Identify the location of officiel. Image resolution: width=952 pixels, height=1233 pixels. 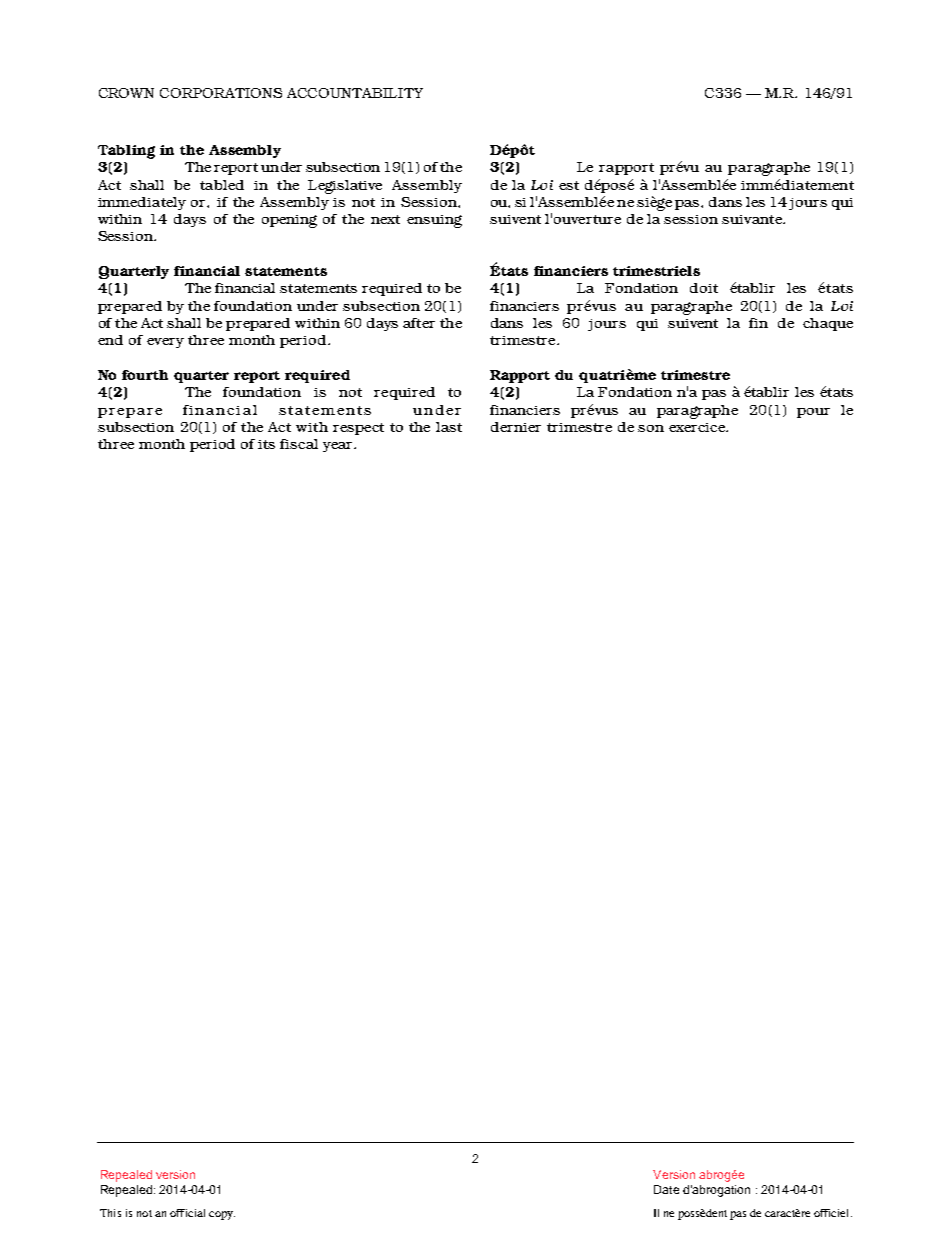
(833, 1213).
